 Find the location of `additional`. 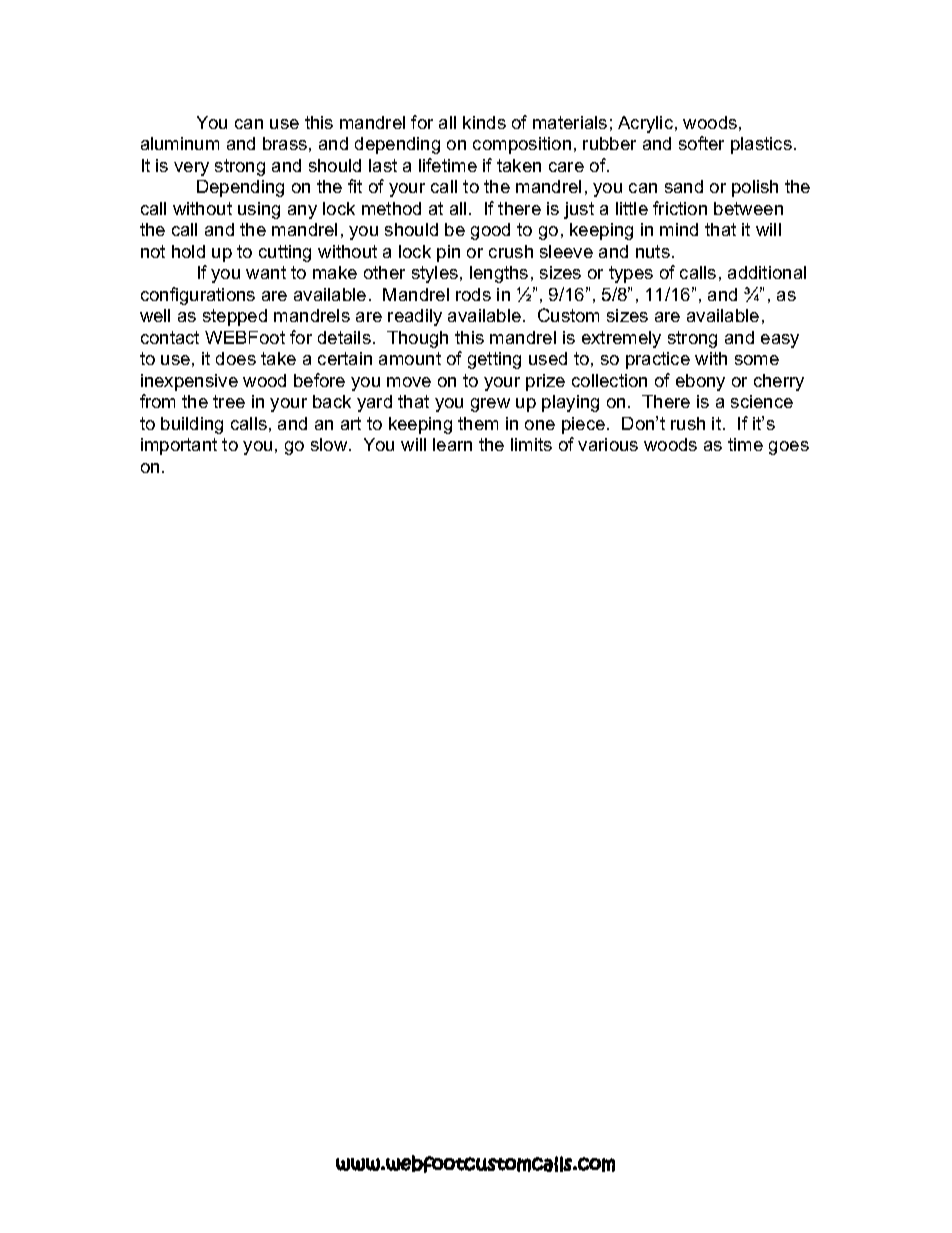

additional is located at coordinates (767, 272).
